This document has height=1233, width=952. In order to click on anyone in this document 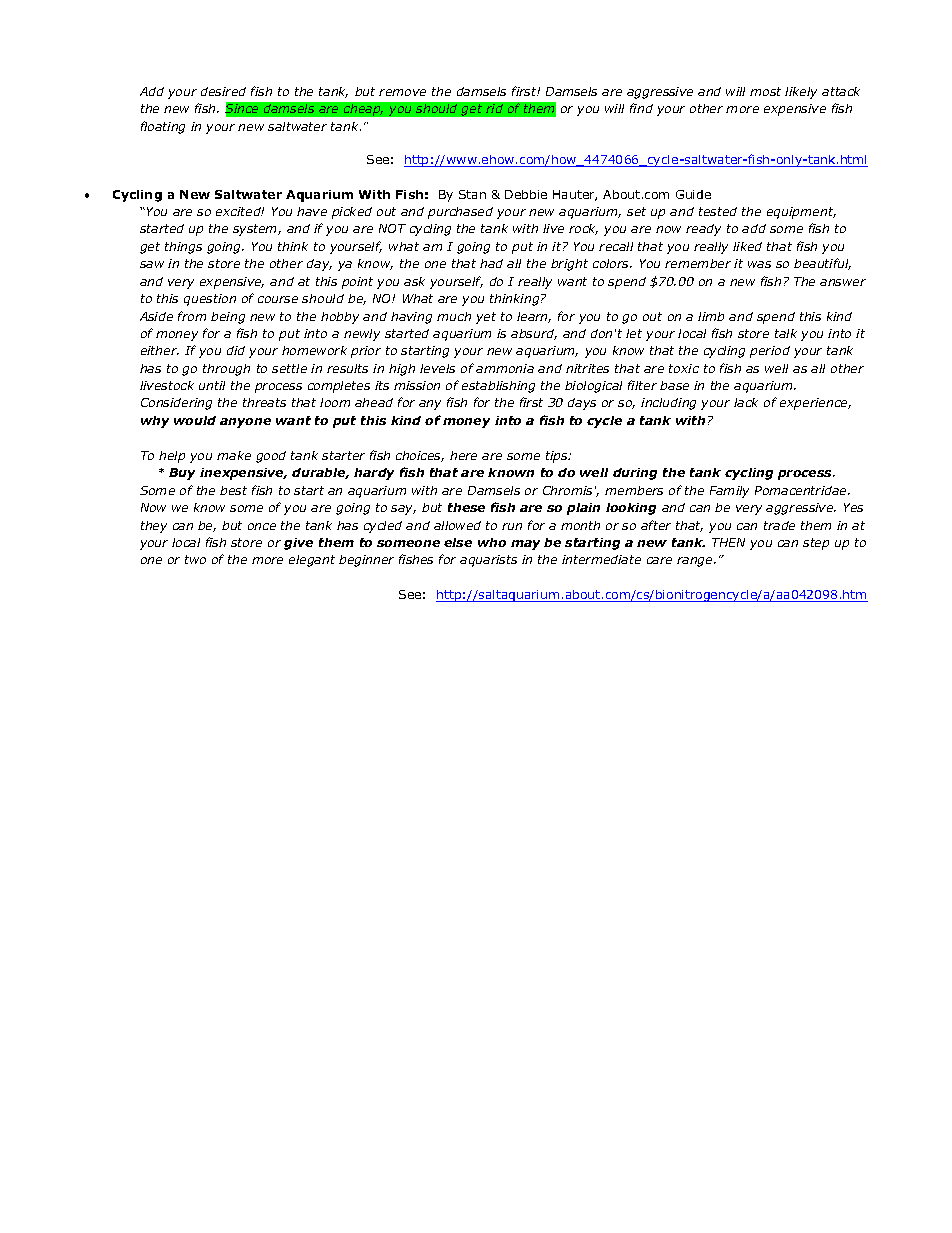, I will do `click(245, 423)`.
